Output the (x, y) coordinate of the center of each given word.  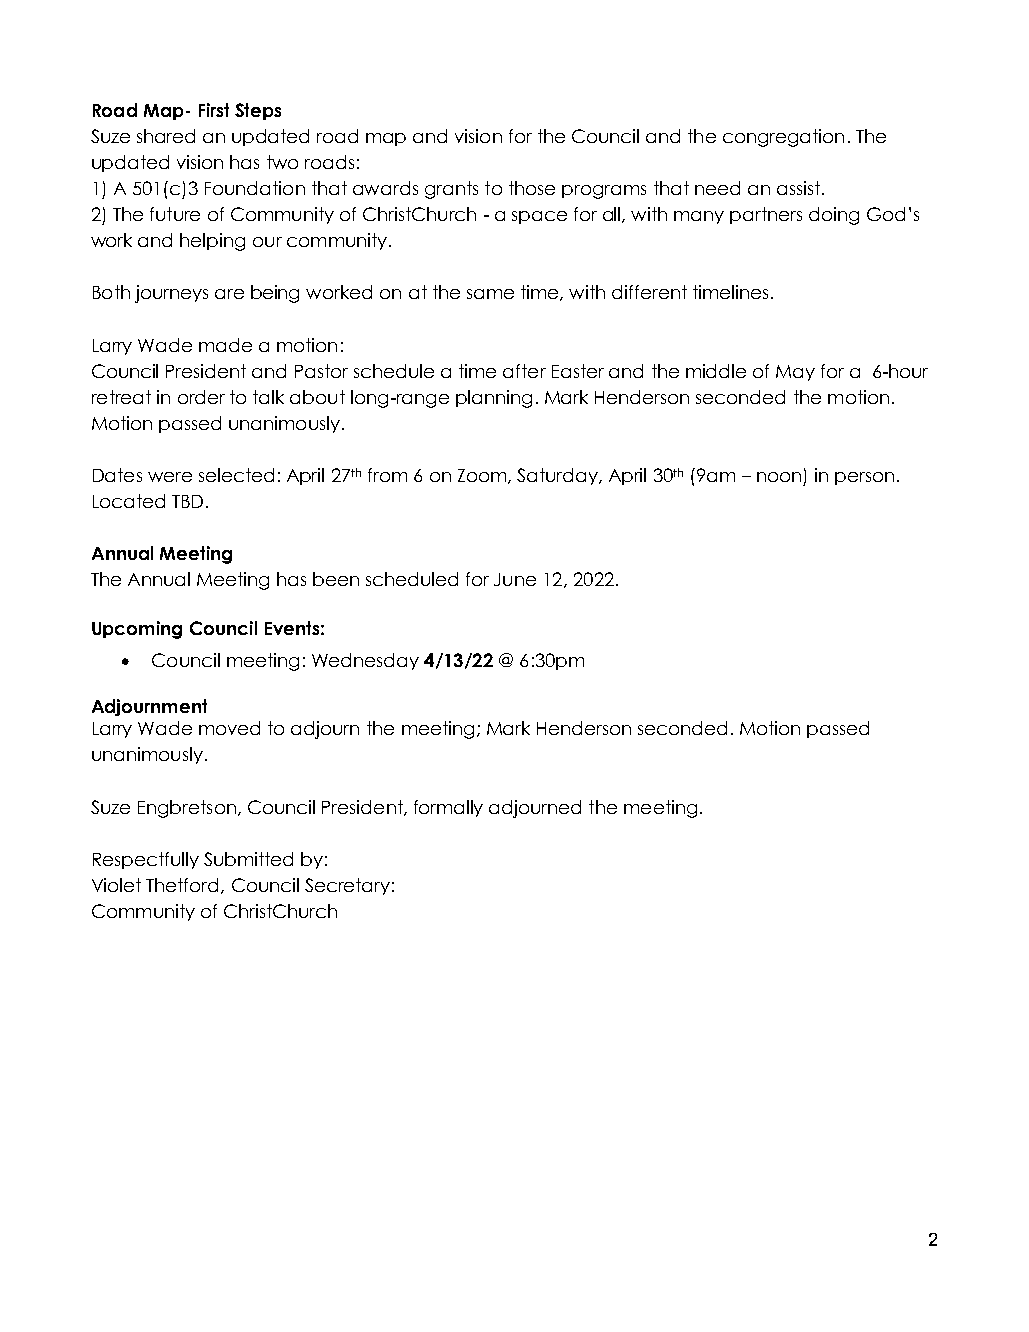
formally (448, 808)
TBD (187, 501)
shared (166, 136)
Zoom (483, 476)
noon (779, 477)
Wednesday (365, 661)
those (532, 188)
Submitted (248, 859)
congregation (783, 138)
